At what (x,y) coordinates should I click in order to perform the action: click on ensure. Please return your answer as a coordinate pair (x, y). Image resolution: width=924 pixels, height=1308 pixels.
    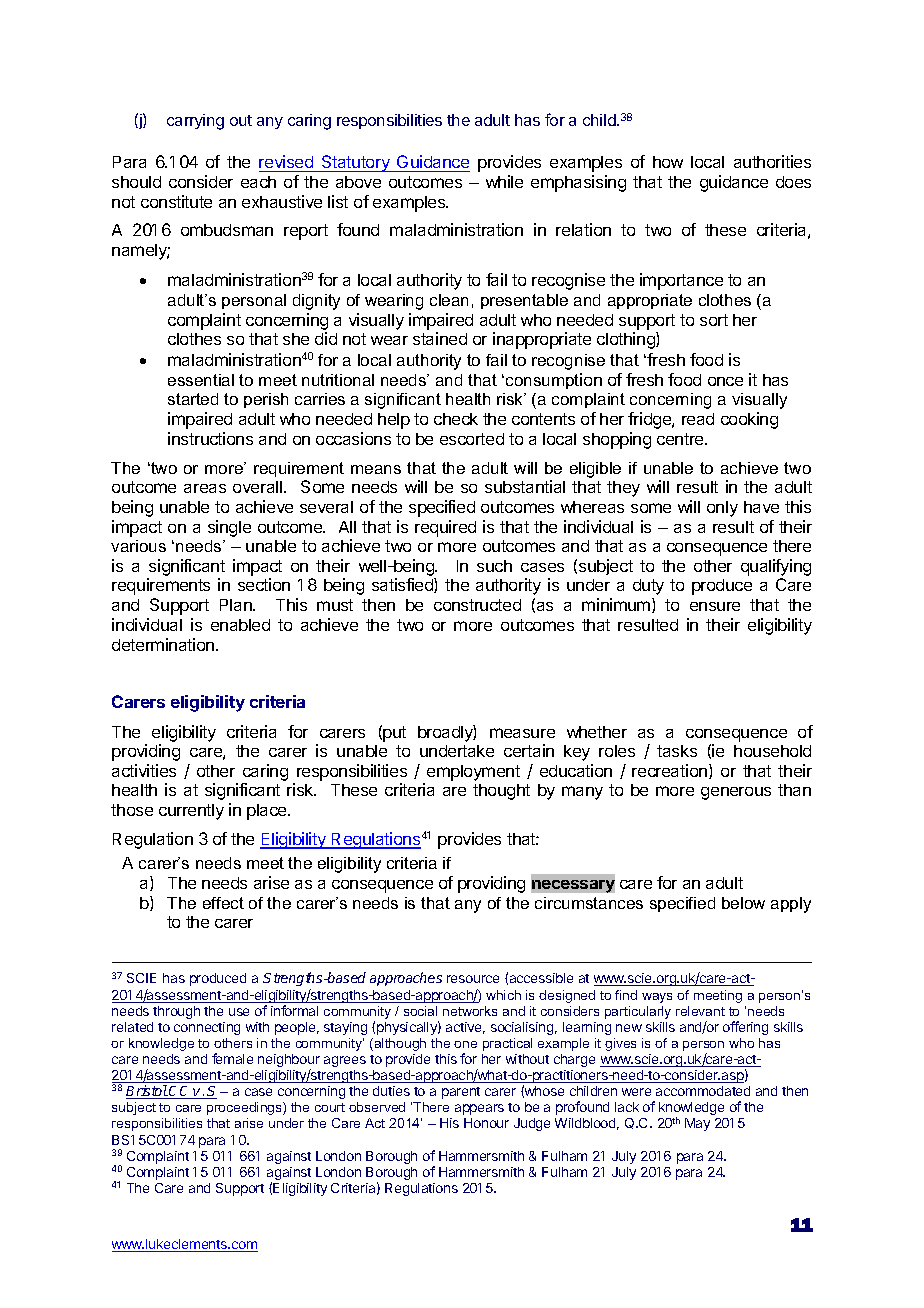
    Looking at the image, I should click on (715, 606).
